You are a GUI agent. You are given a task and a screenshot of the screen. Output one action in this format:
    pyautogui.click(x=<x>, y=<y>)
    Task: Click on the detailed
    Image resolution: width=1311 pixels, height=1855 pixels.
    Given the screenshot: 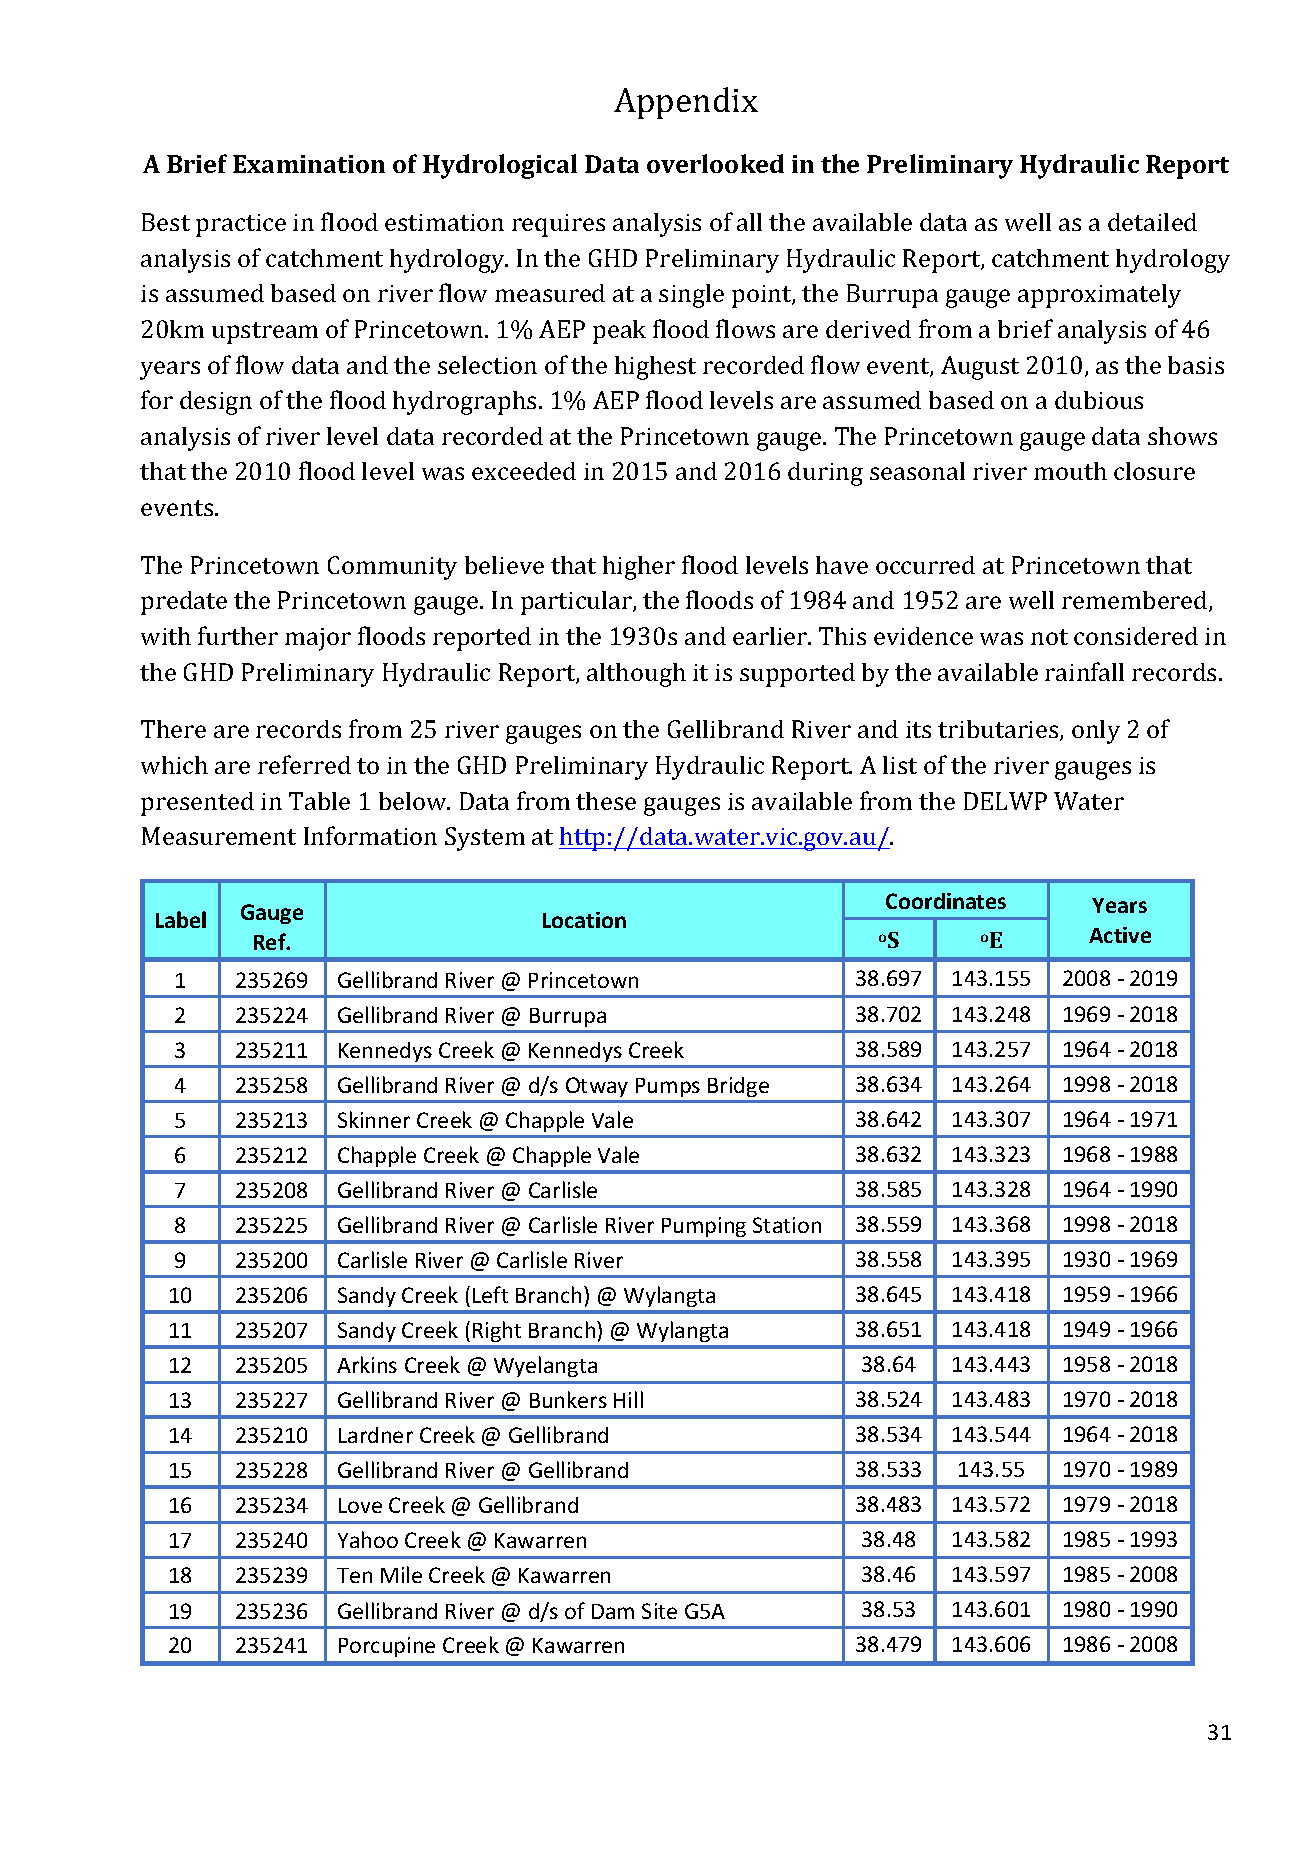 What is the action you would take?
    pyautogui.click(x=1152, y=222)
